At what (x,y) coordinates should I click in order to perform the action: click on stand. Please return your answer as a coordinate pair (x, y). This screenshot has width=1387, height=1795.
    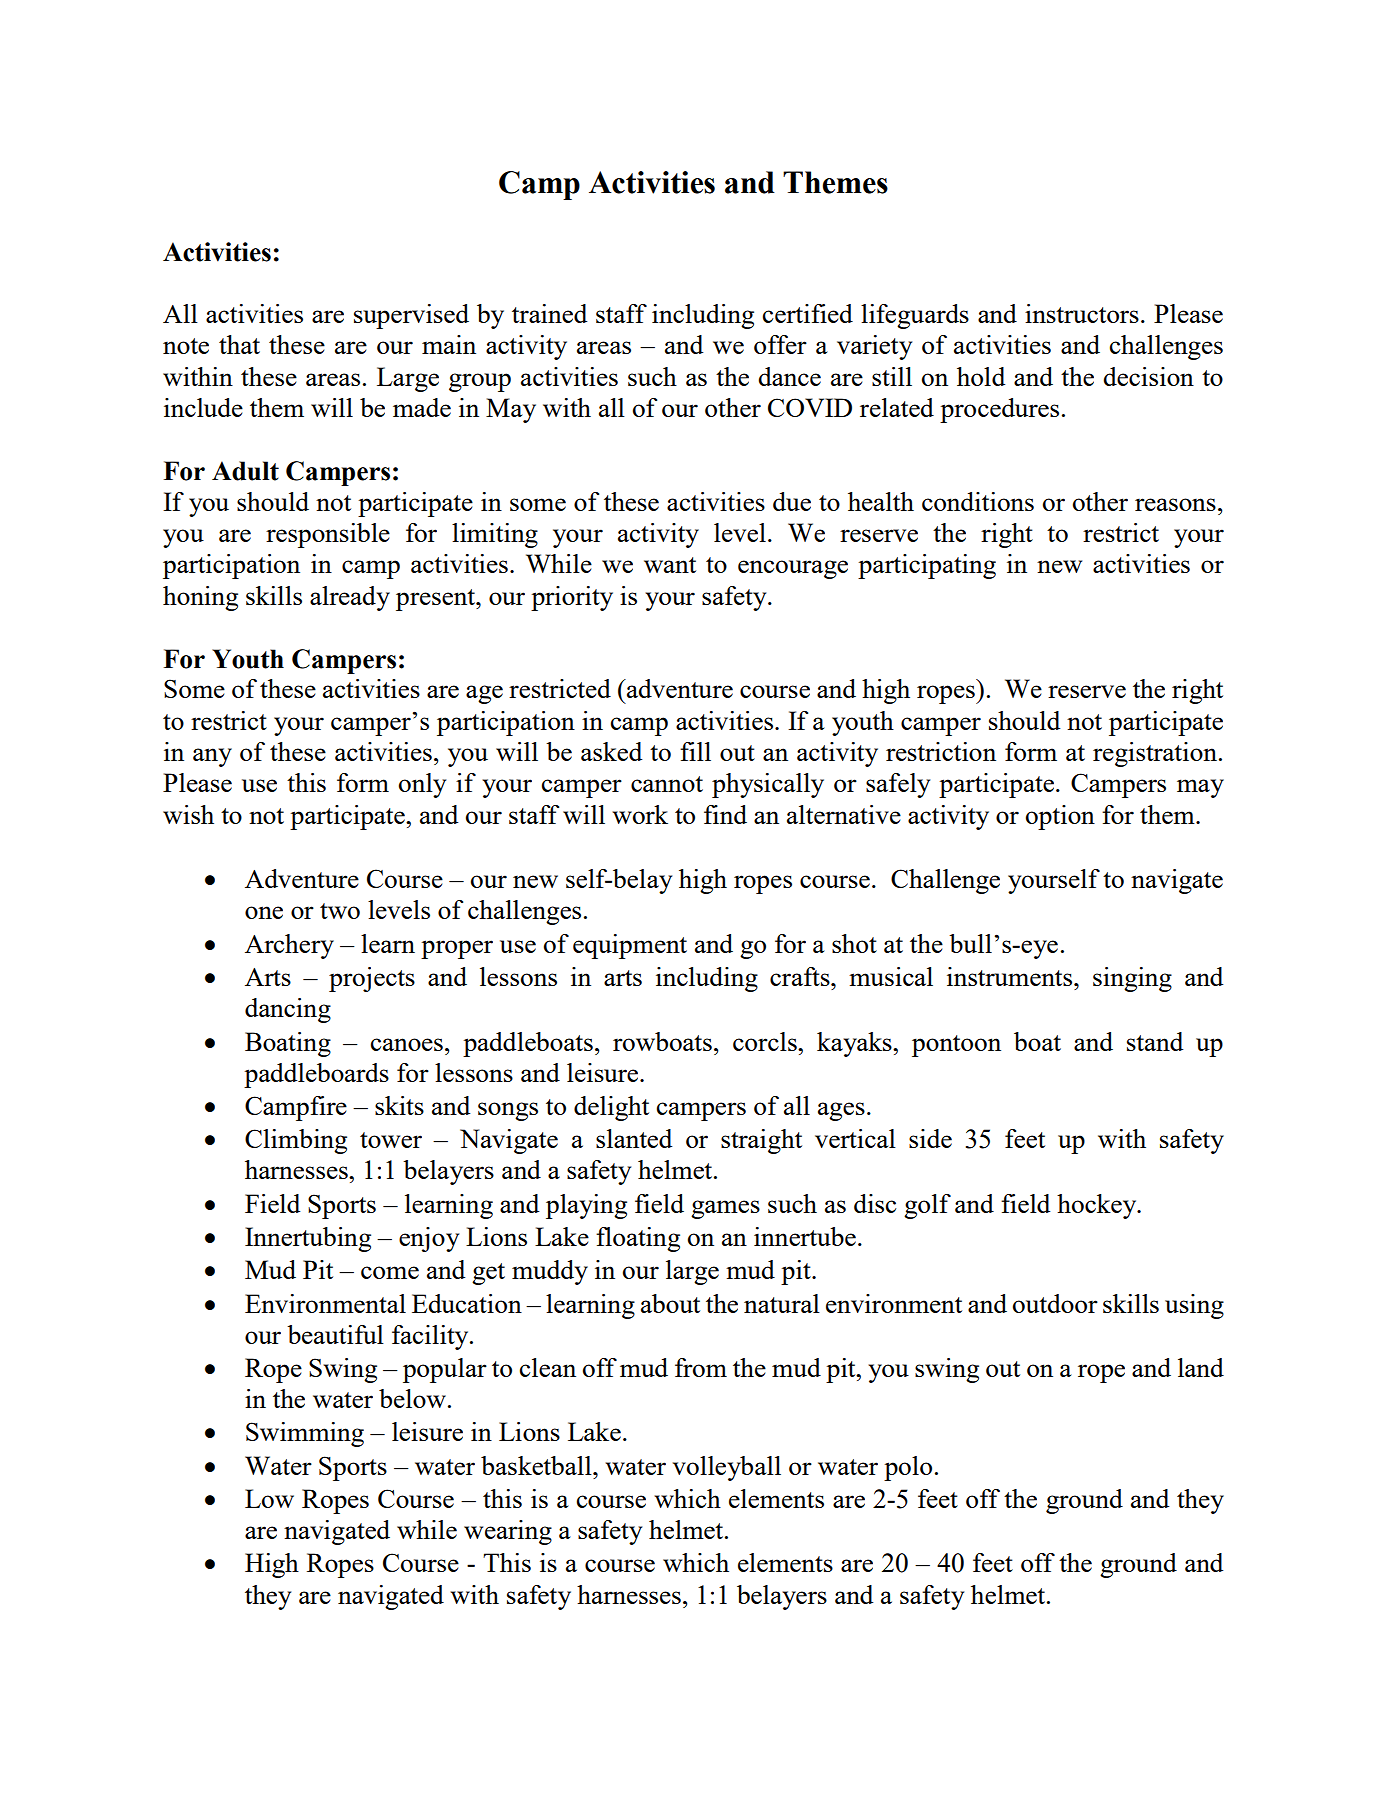
    Looking at the image, I should click on (1155, 1041).
